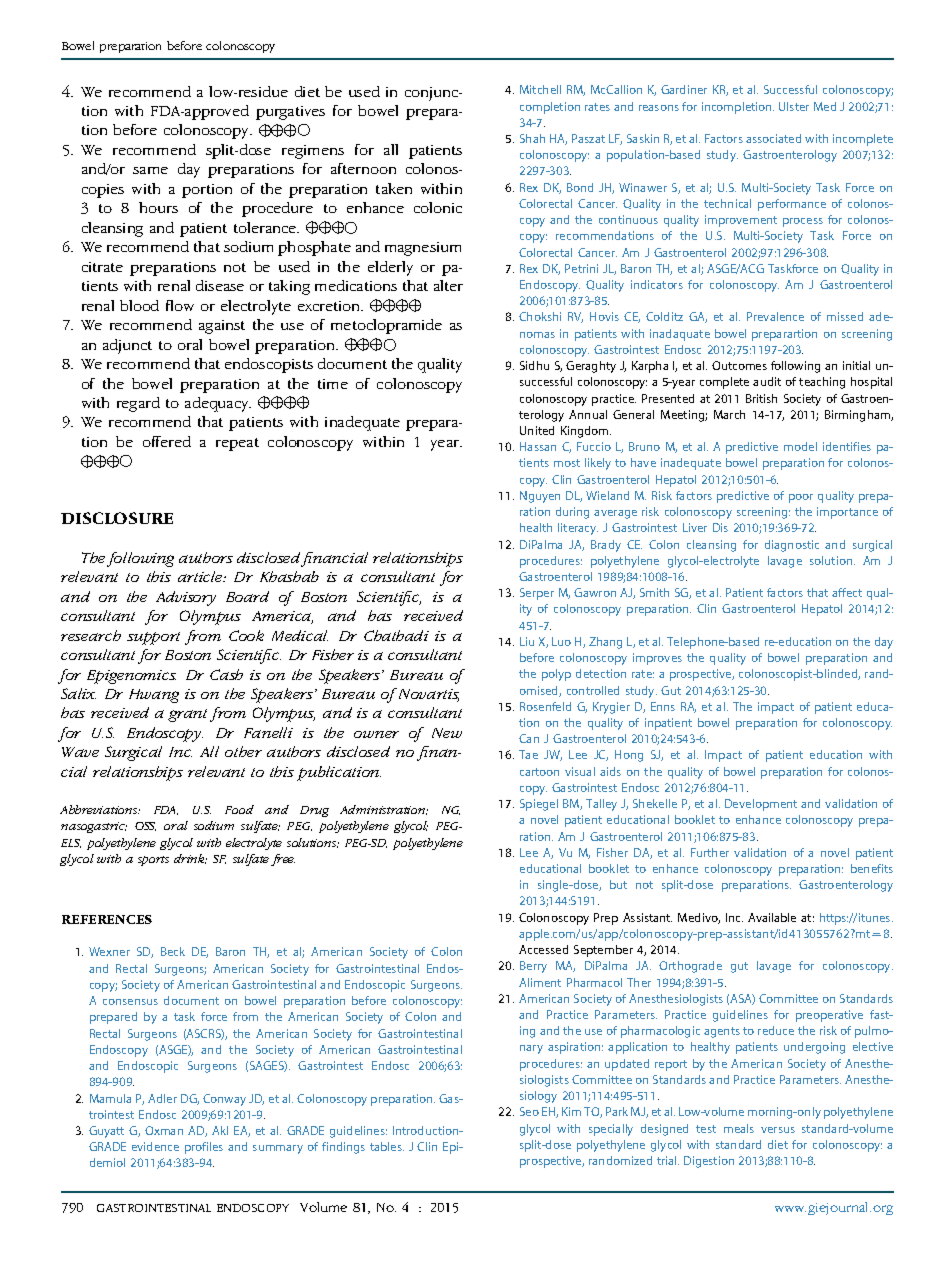  I want to click on Liu, so click(527, 641).
